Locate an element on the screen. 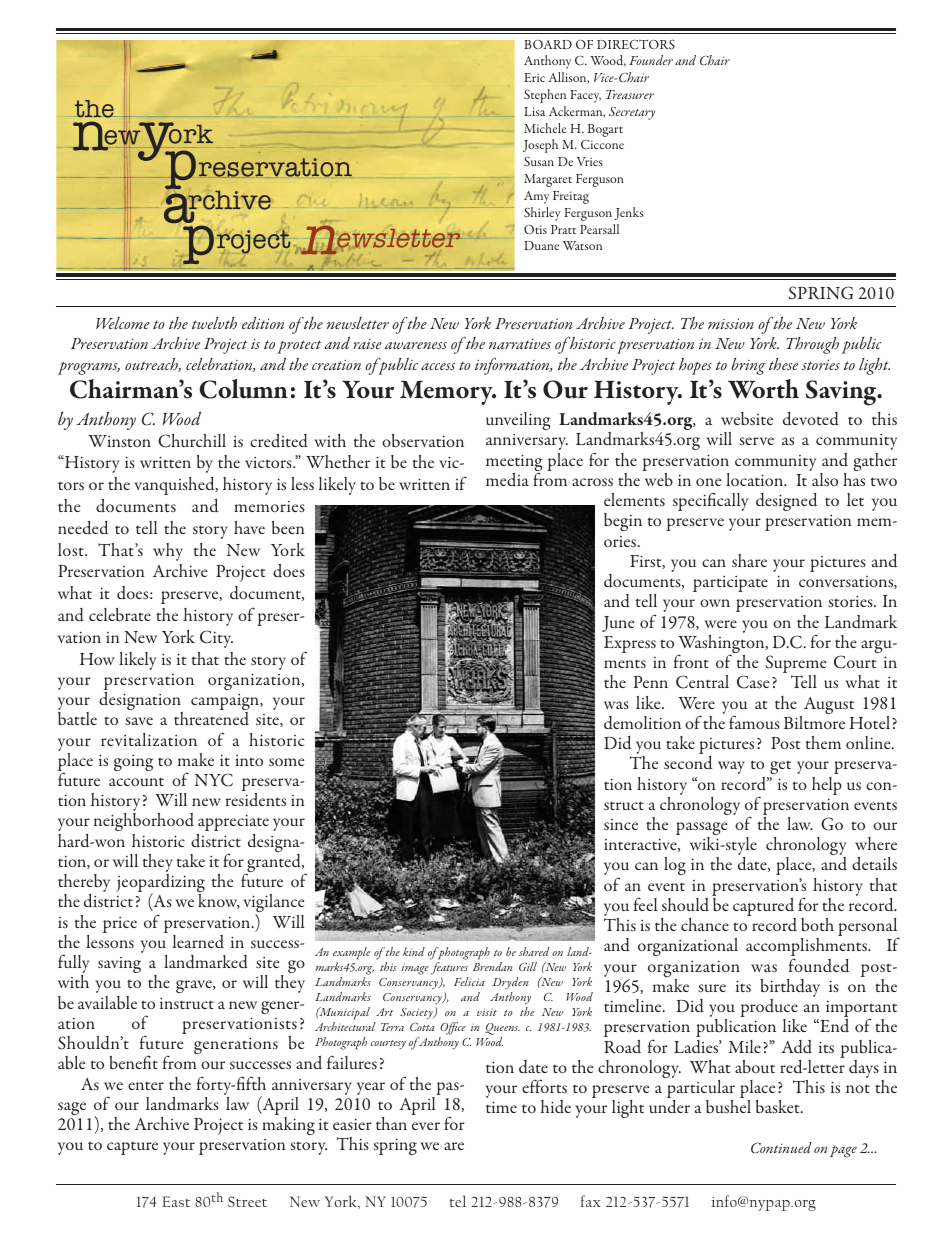 The height and width of the screenshot is (1233, 952). narratives is located at coordinates (520, 344).
